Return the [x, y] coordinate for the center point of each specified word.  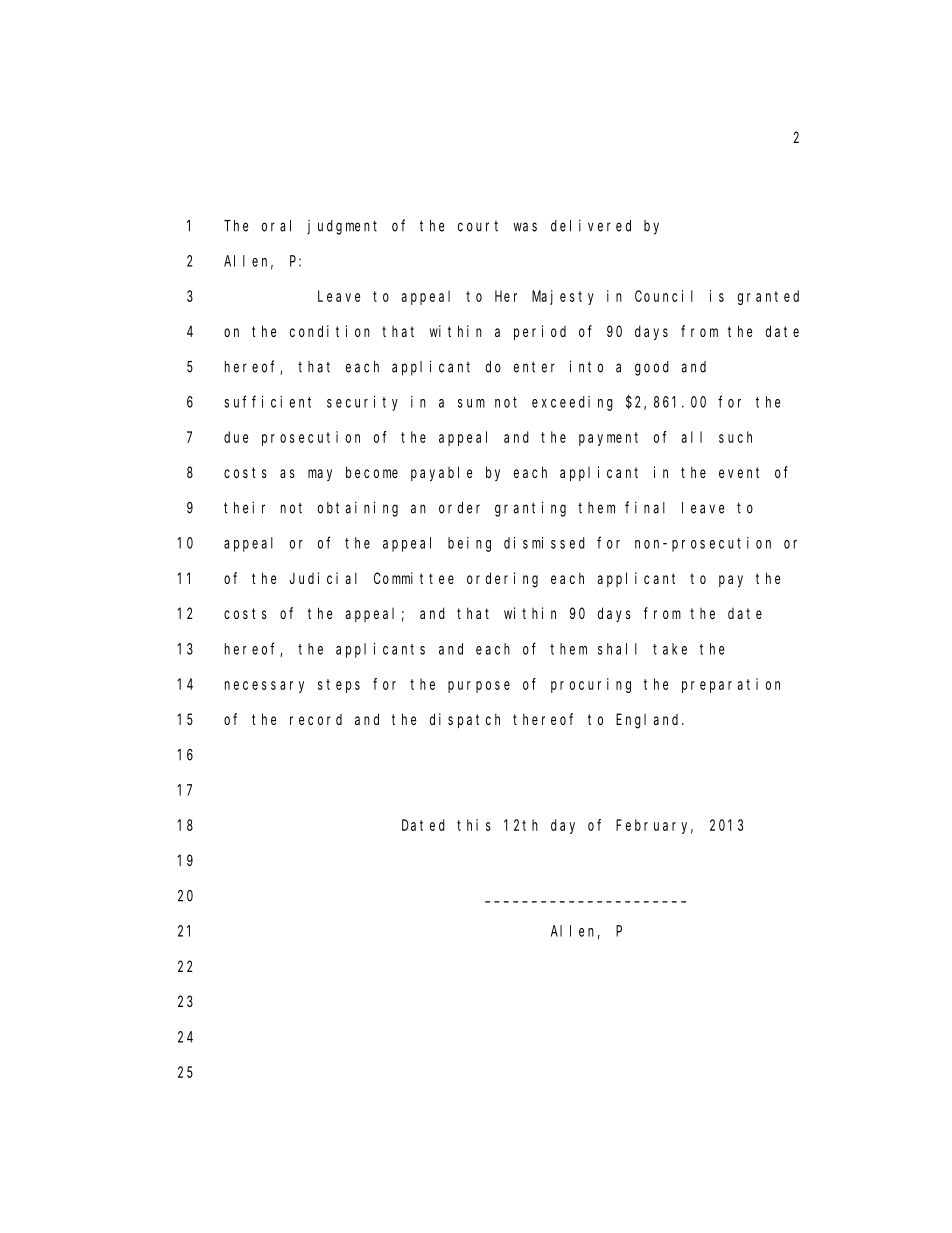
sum [471, 403]
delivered [591, 225]
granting [530, 509]
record [316, 719]
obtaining [358, 509]
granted [768, 297]
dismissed [544, 543]
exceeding [572, 403]
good [652, 368]
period [540, 332]
